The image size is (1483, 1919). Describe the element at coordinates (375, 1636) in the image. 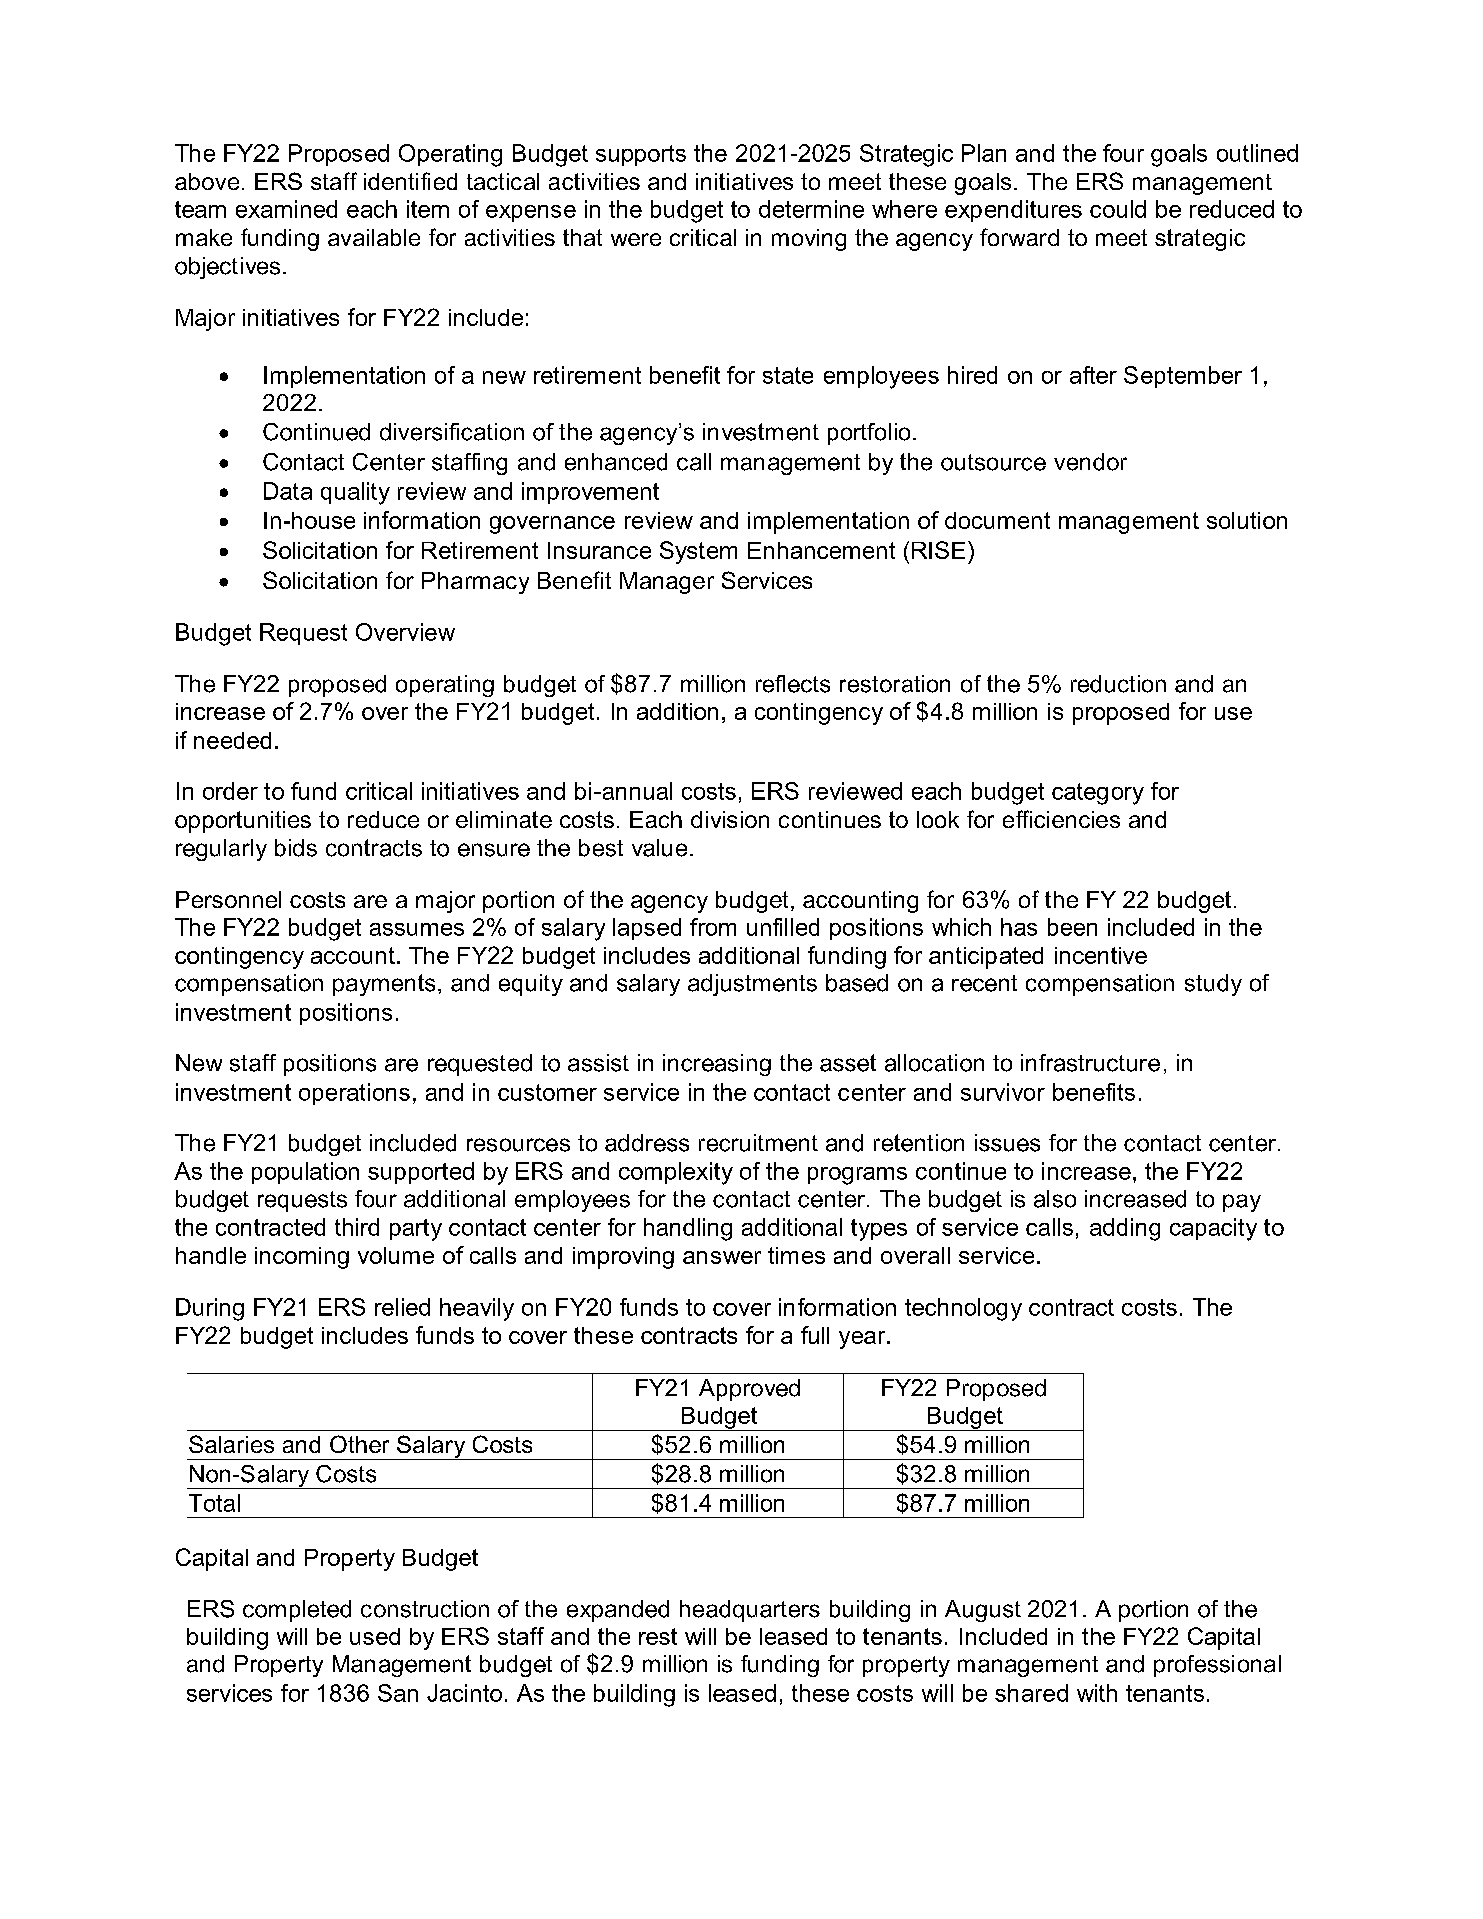

I see `used` at that location.
